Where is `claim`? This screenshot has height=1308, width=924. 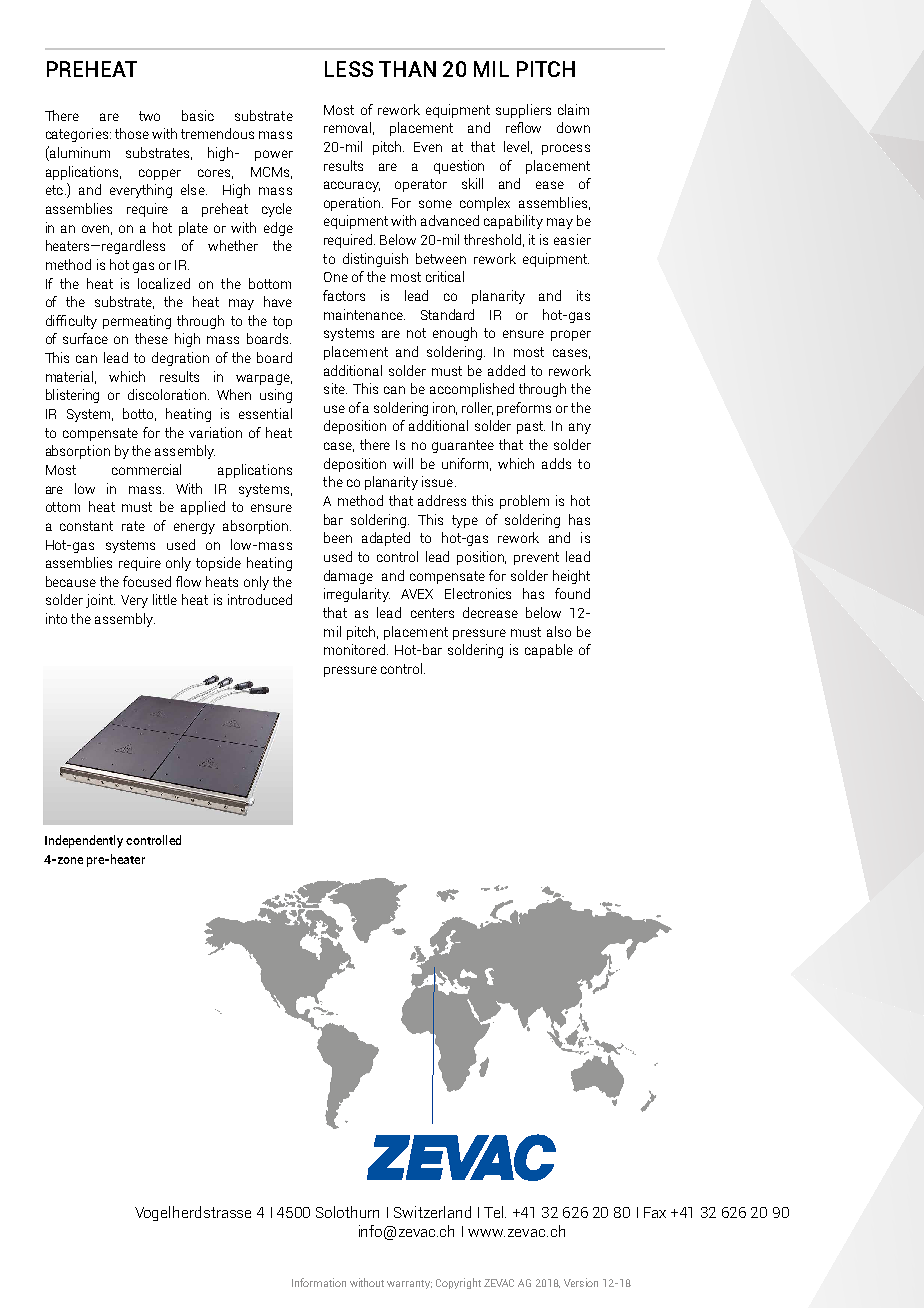 claim is located at coordinates (573, 109).
